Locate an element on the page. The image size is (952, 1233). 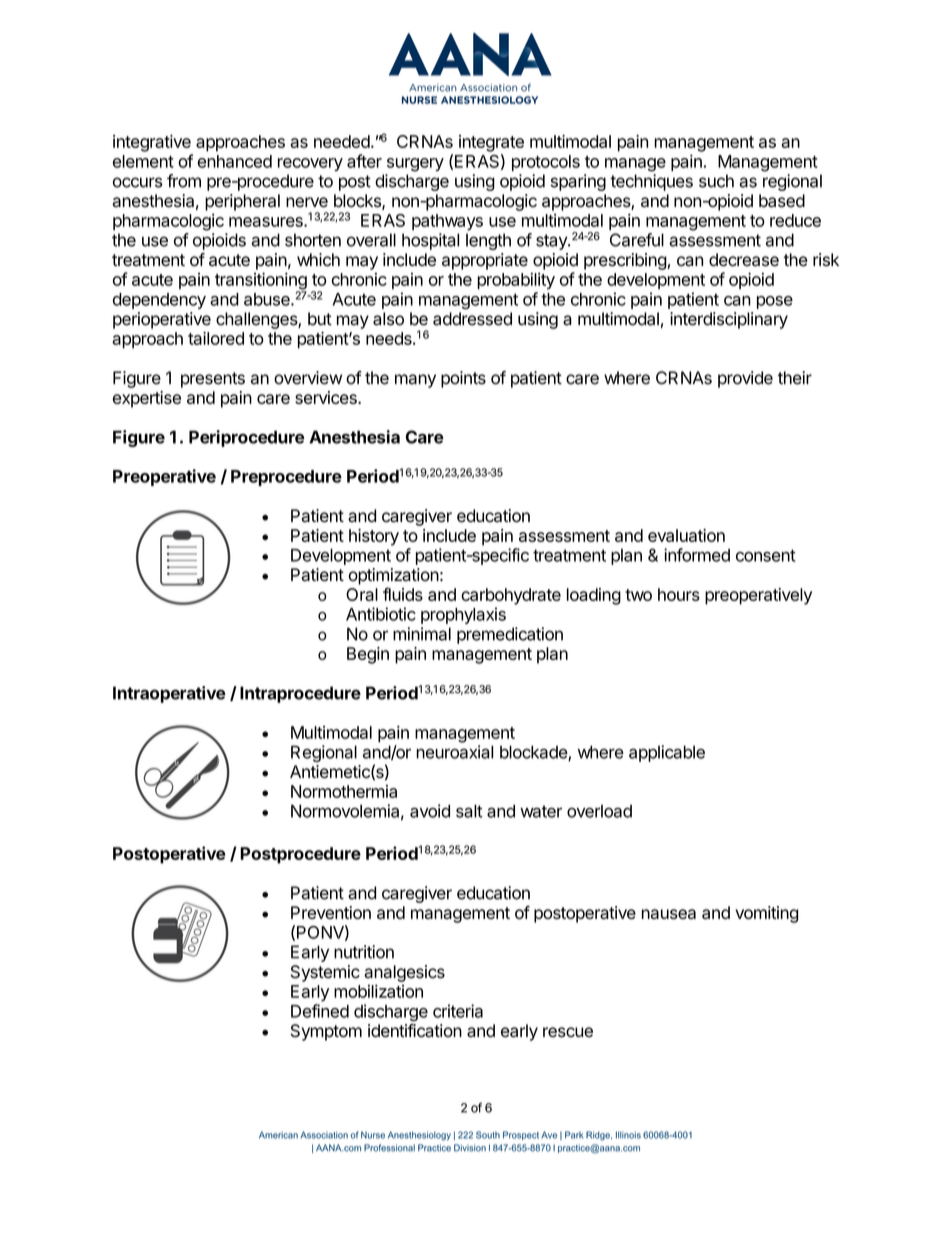
South is located at coordinates (488, 1135).
